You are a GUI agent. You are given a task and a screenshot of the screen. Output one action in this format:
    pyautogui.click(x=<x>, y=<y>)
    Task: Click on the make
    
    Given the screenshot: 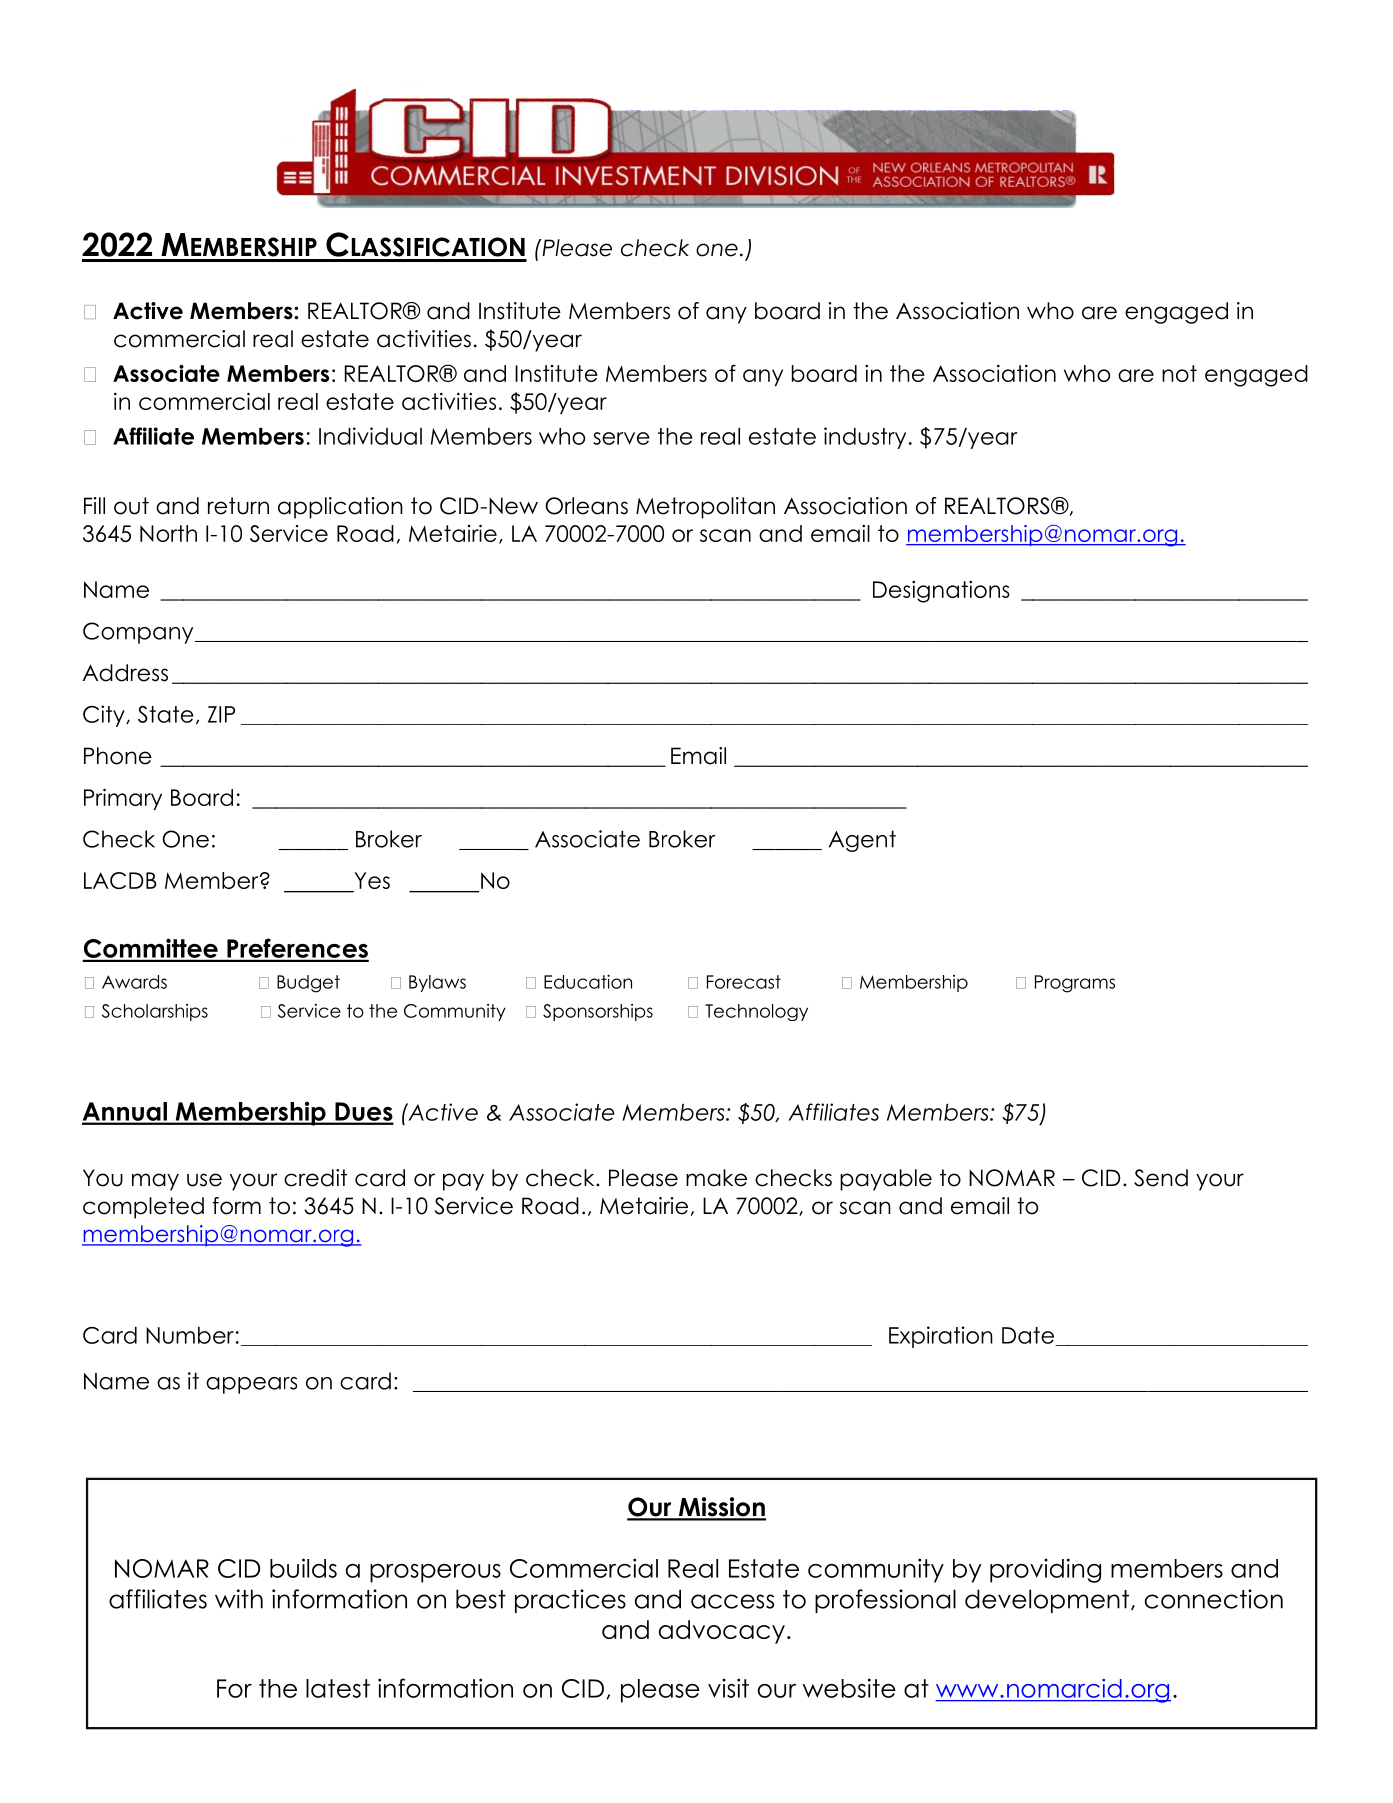 What is the action you would take?
    pyautogui.click(x=716, y=1178)
